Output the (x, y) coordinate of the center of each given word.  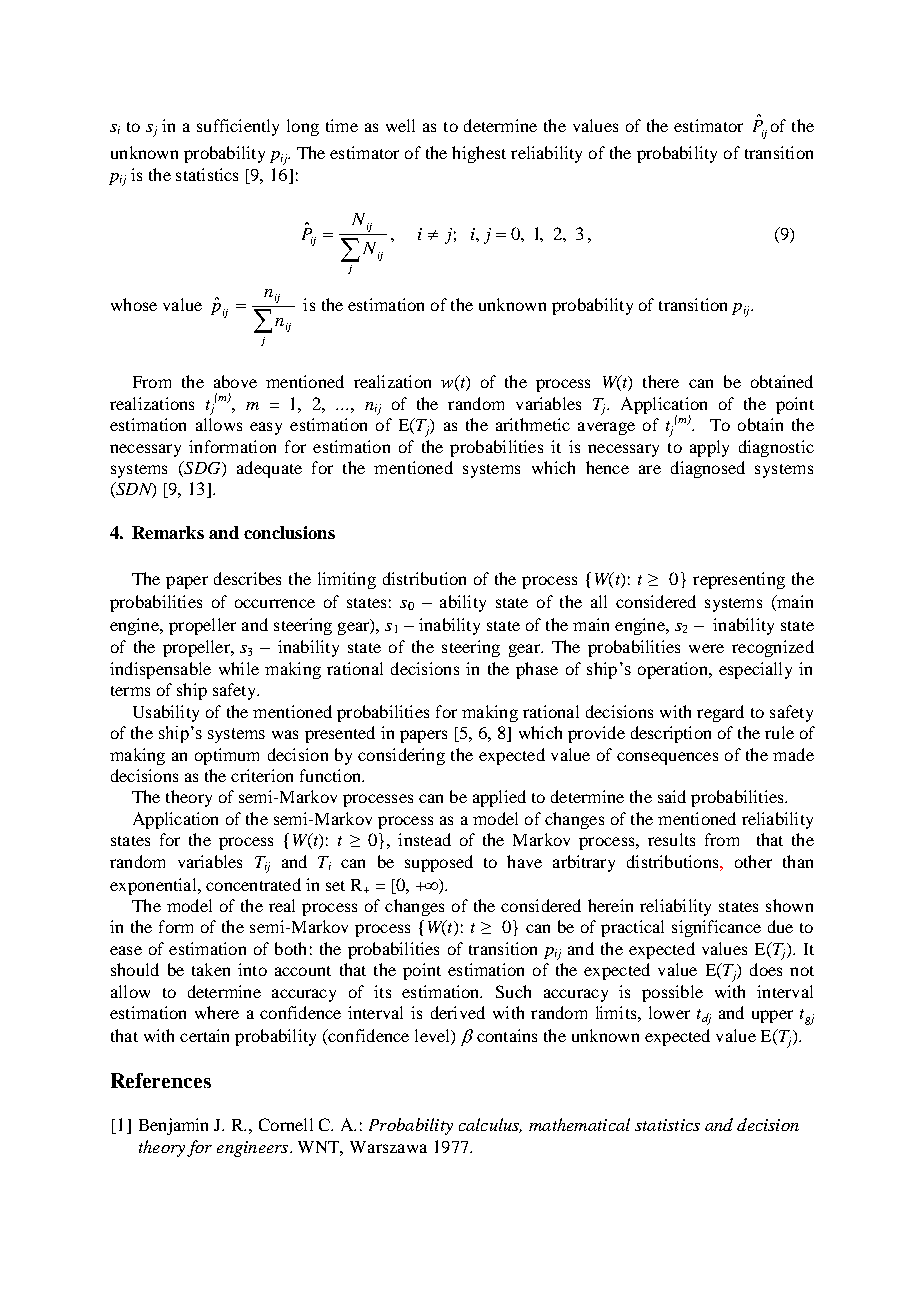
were (706, 648)
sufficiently (238, 127)
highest (479, 154)
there (661, 381)
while (239, 668)
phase (537, 670)
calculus (490, 1125)
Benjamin (173, 1126)
